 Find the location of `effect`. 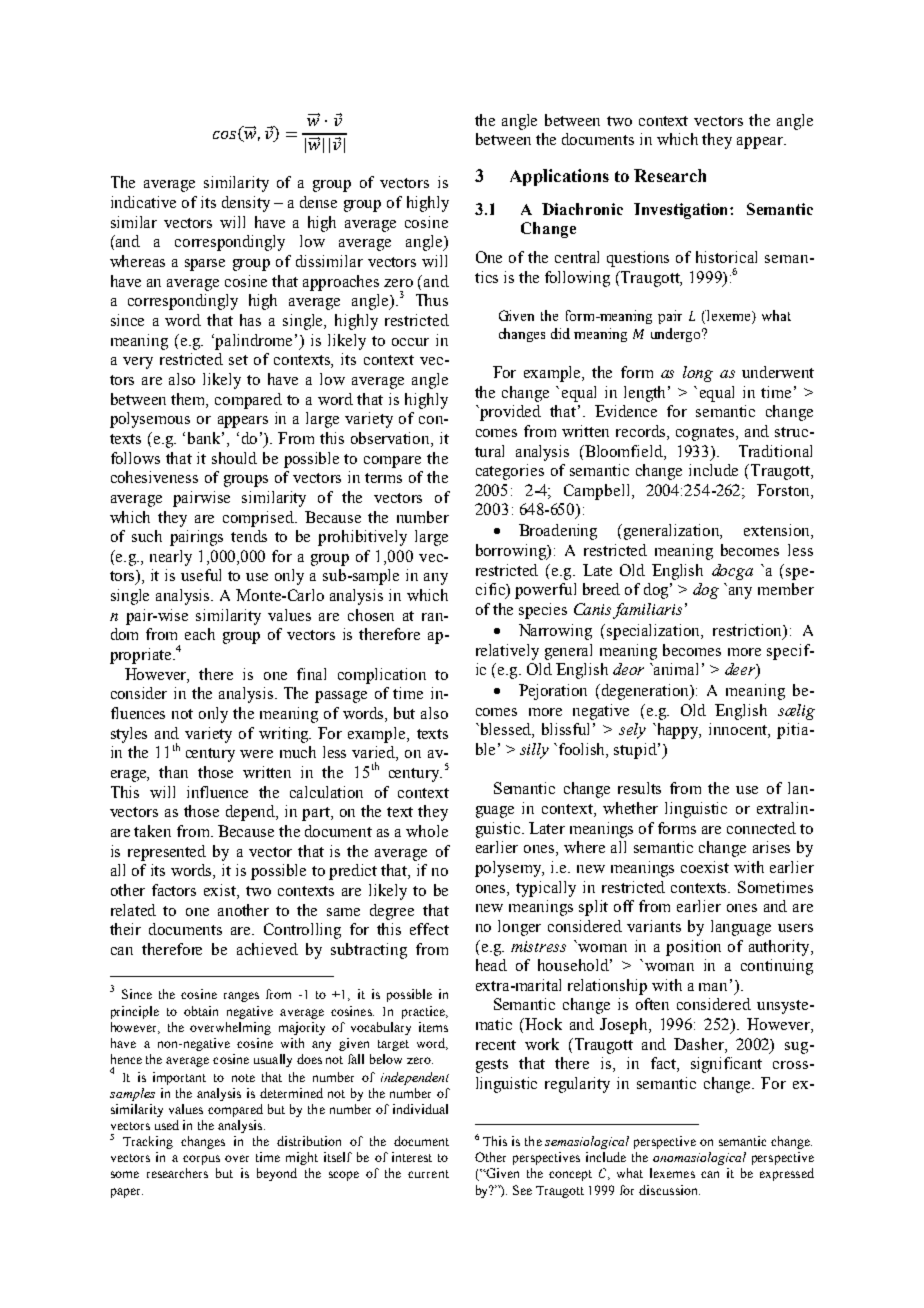

effect is located at coordinates (429, 929).
